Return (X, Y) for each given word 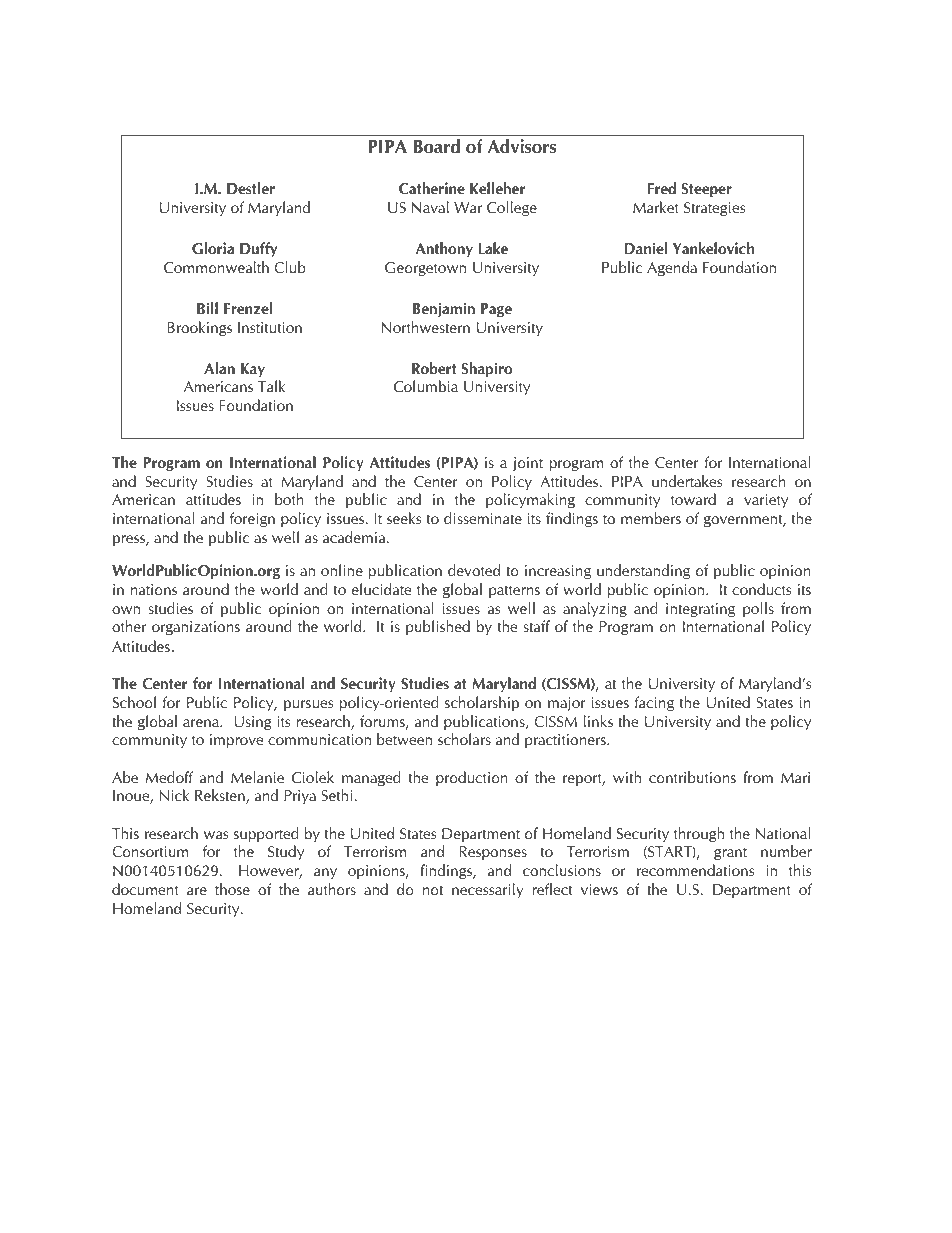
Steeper (707, 190)
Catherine (432, 188)
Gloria (213, 248)
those (232, 889)
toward (693, 499)
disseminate (483, 518)
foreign (252, 519)
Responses (493, 853)
